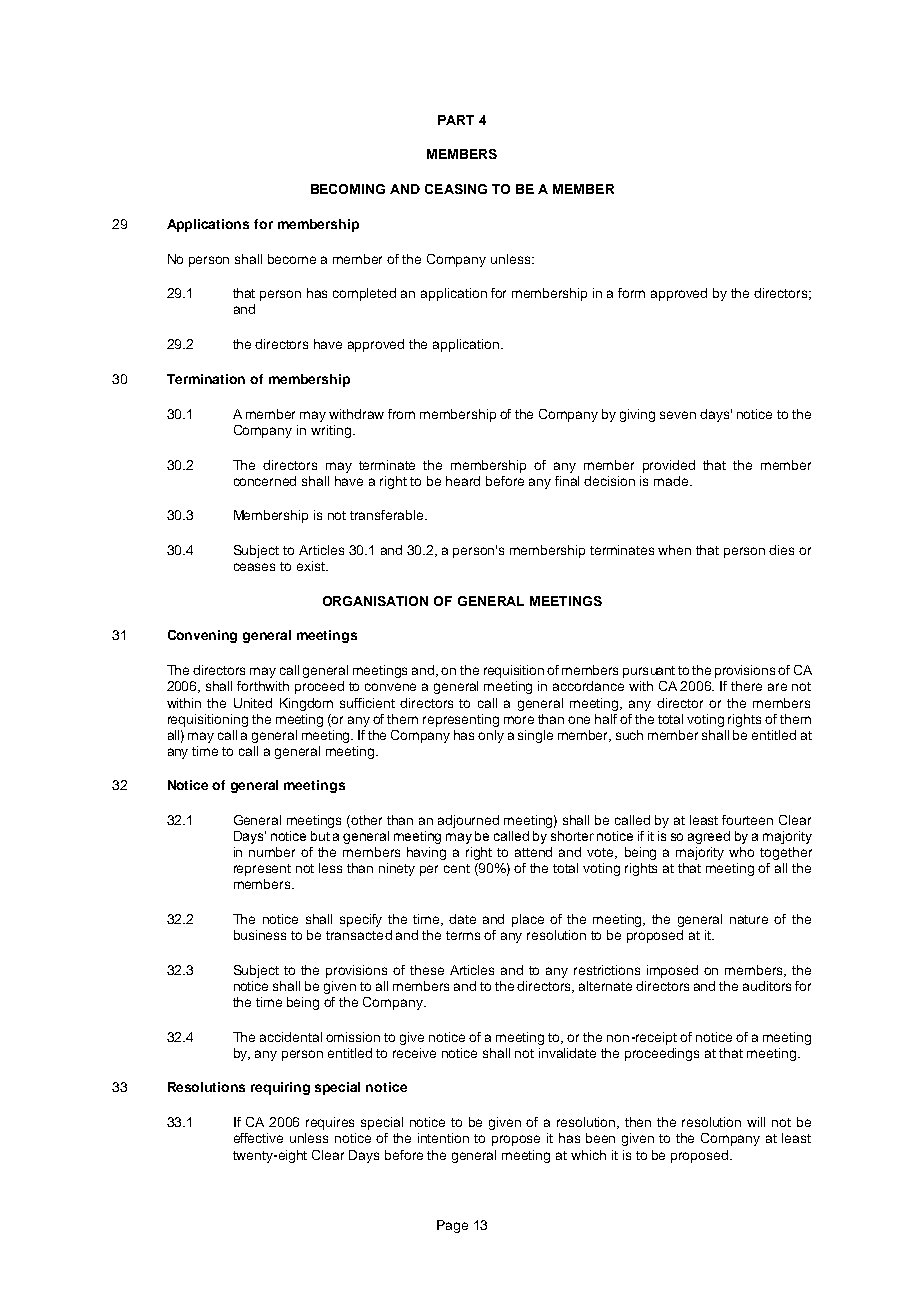 This image has height=1308, width=924. I want to click on United, so click(253, 703).
